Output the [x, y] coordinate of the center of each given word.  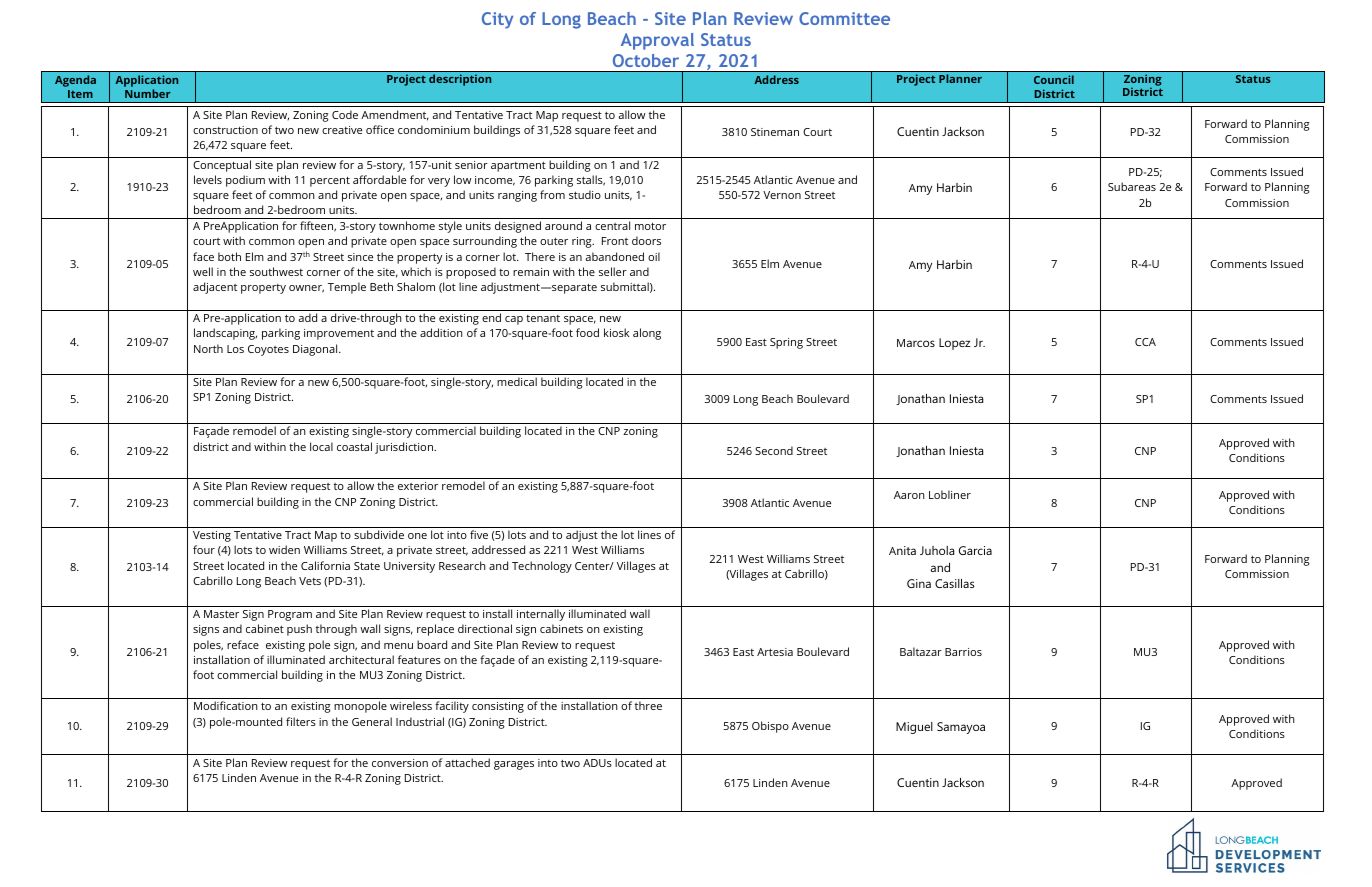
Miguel [914, 728]
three [648, 705]
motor [650, 226]
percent [330, 181]
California [325, 565]
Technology [542, 567]
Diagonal [316, 350]
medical [517, 381]
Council [1054, 79]
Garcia [975, 550]
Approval [657, 41]
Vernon [782, 195]
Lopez [955, 344]
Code [345, 114]
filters [301, 721]
